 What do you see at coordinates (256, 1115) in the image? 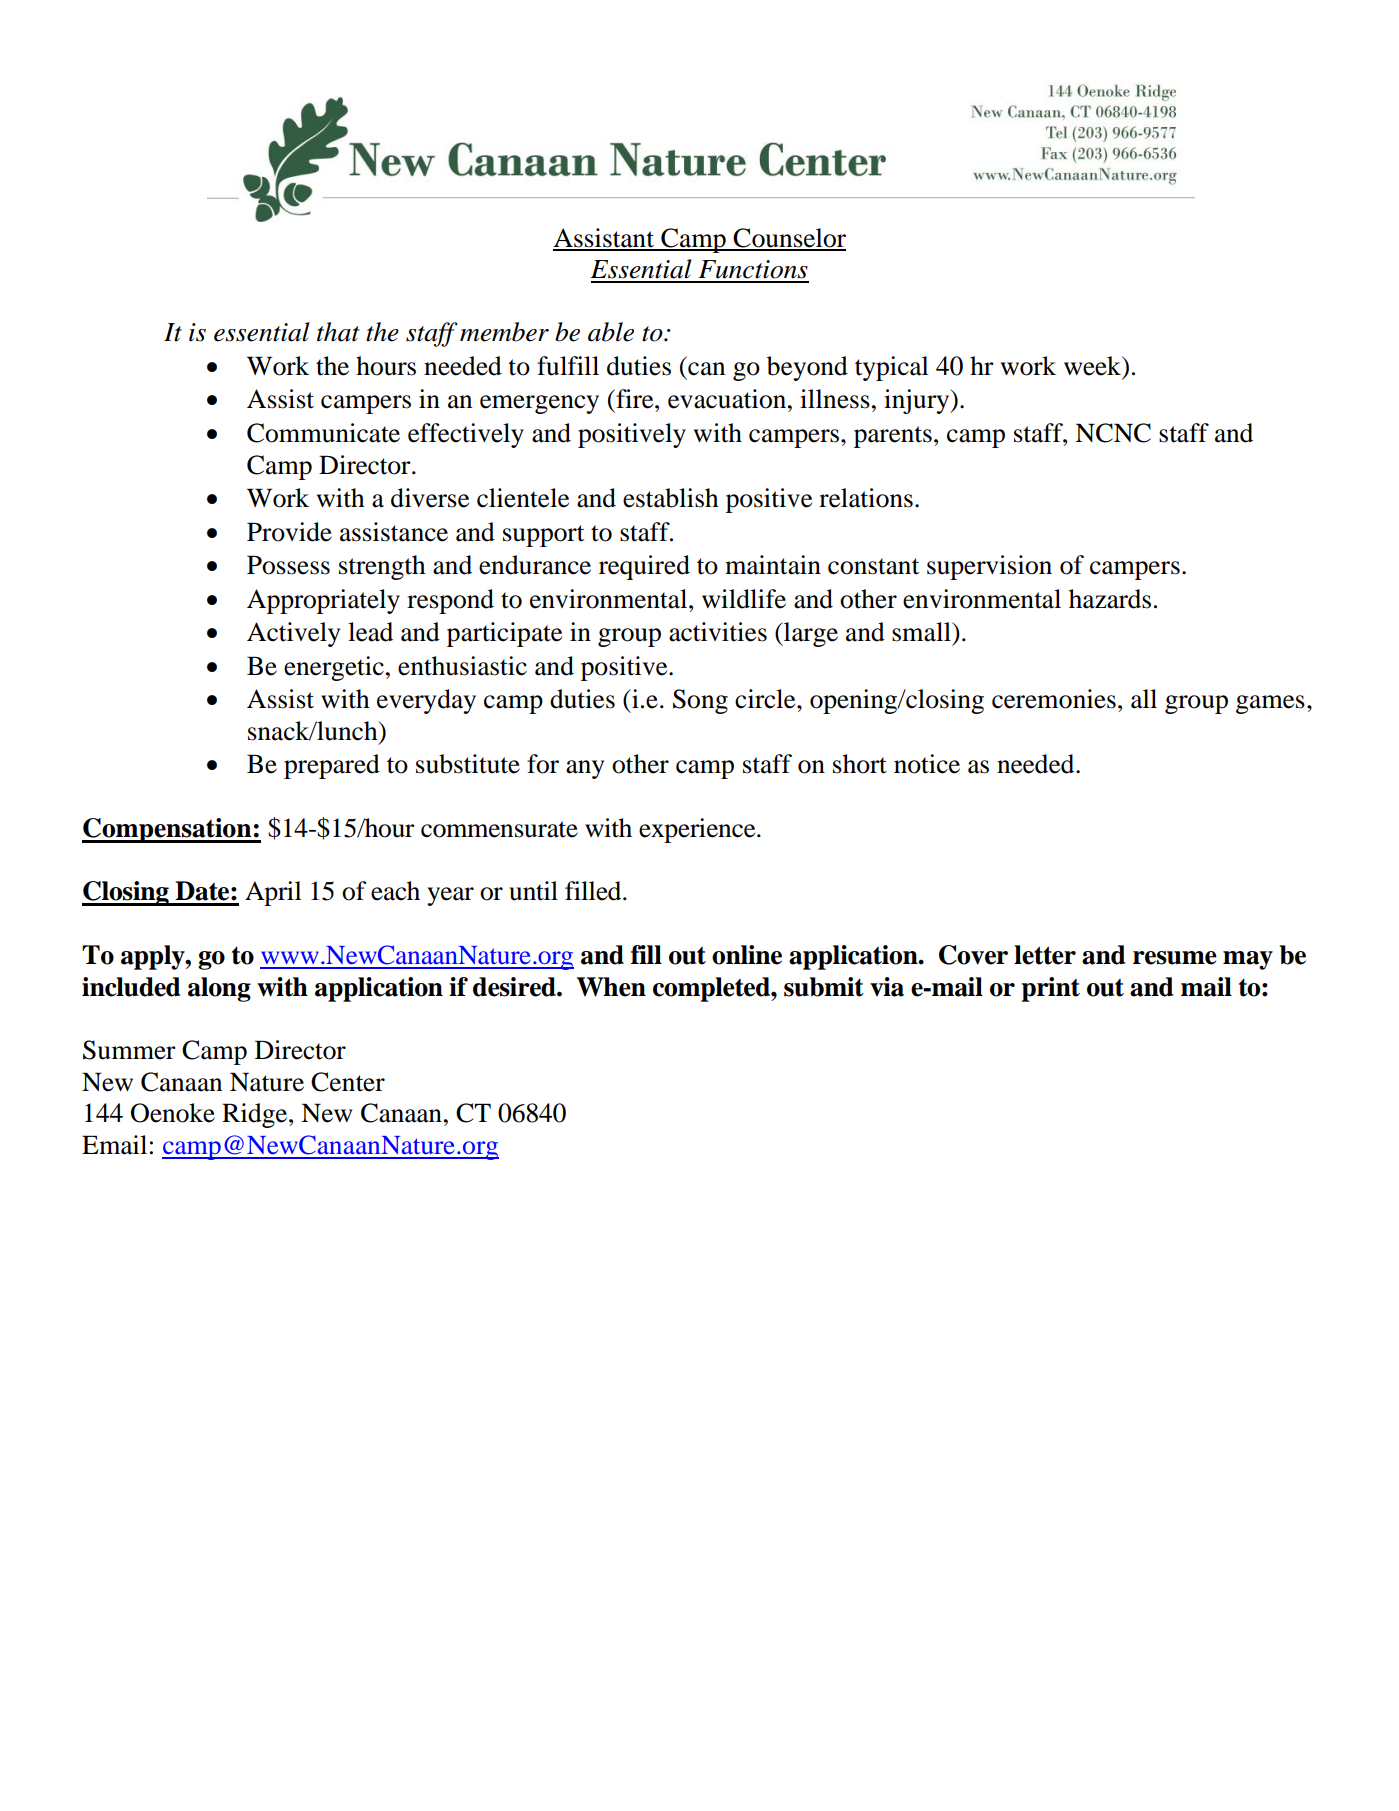
I see `Ridge` at bounding box center [256, 1115].
